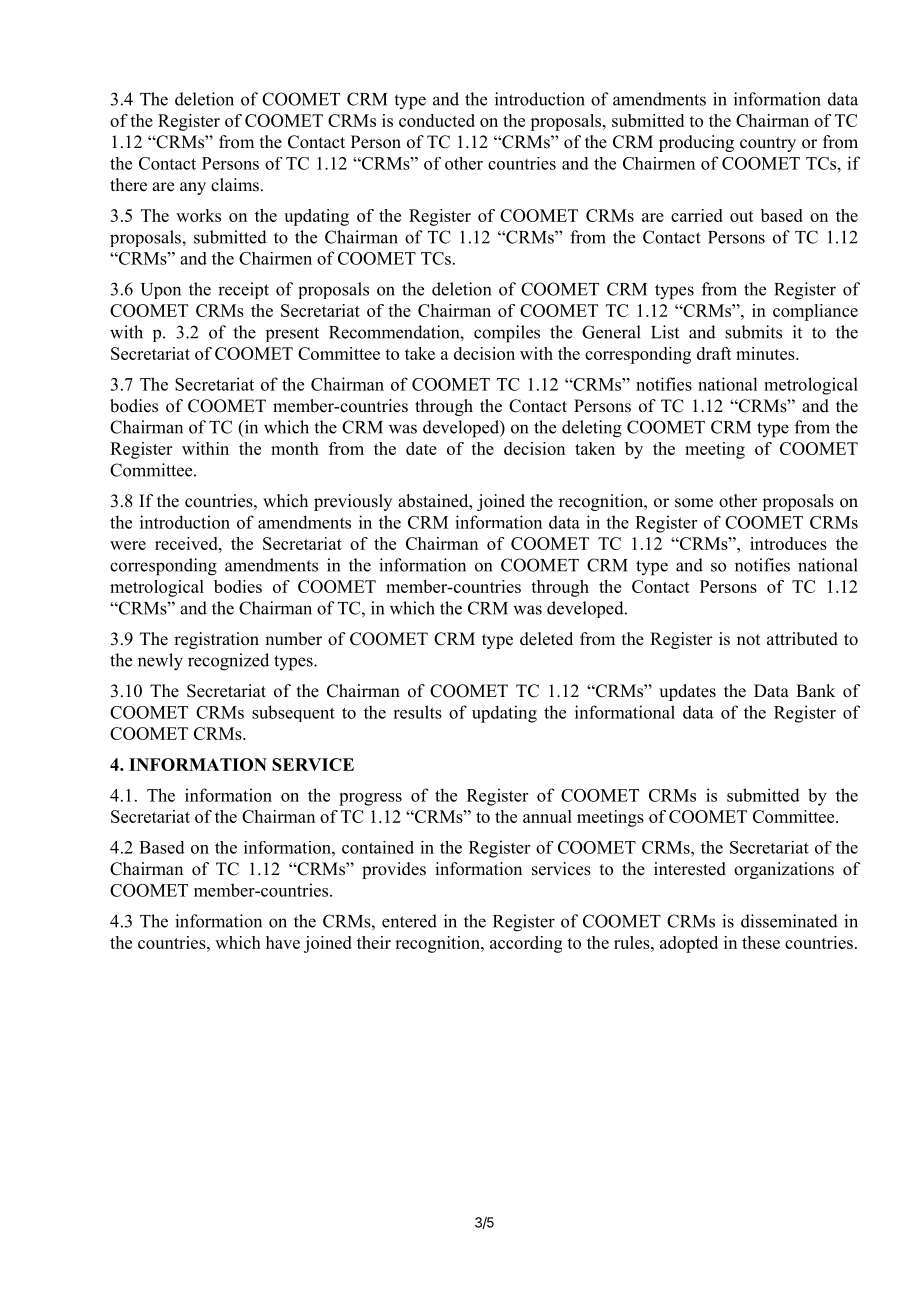 This image has height=1308, width=924. Describe the element at coordinates (409, 921) in the image. I see `entered` at that location.
